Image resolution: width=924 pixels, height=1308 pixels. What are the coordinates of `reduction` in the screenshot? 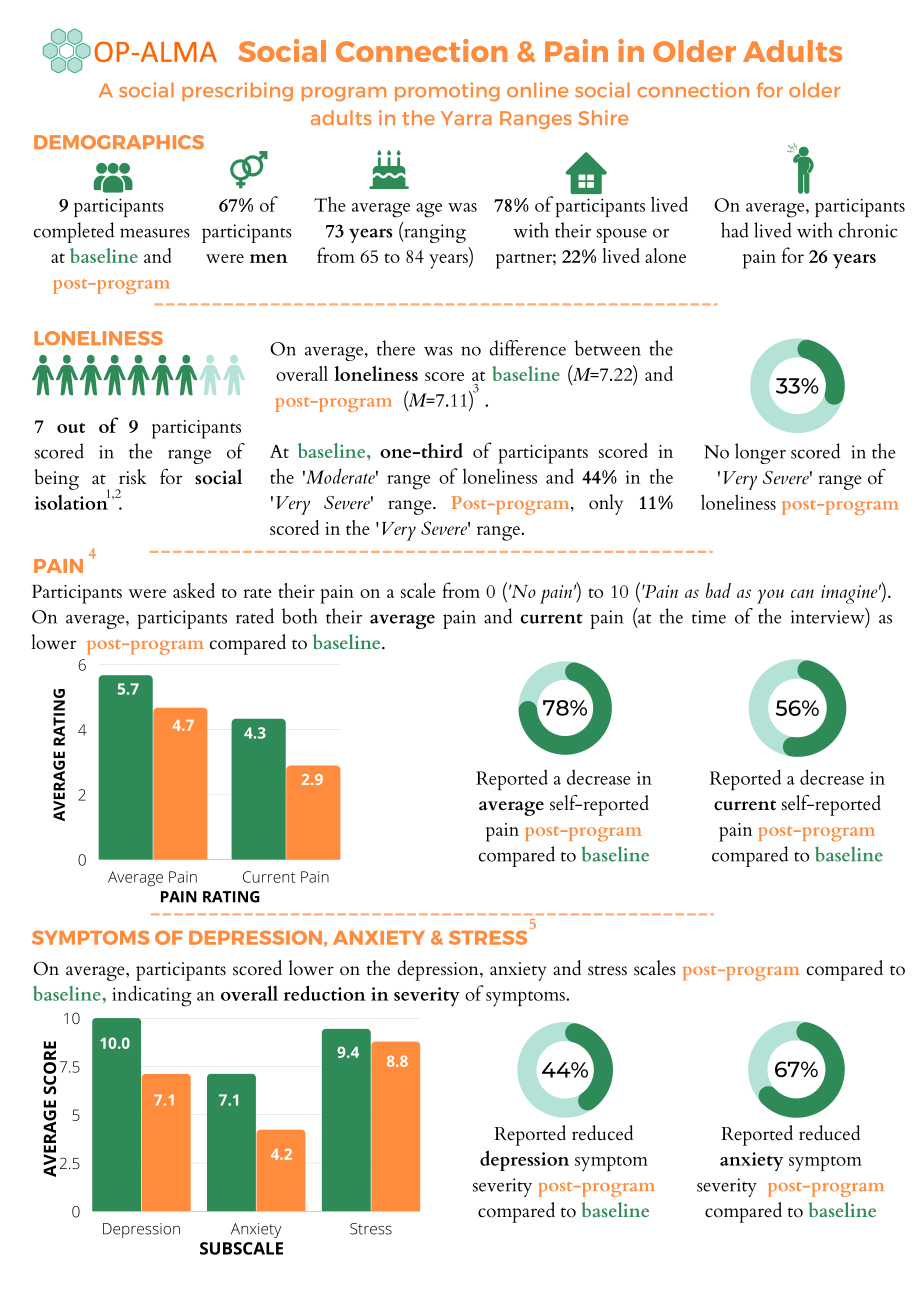 It's located at (325, 993).
